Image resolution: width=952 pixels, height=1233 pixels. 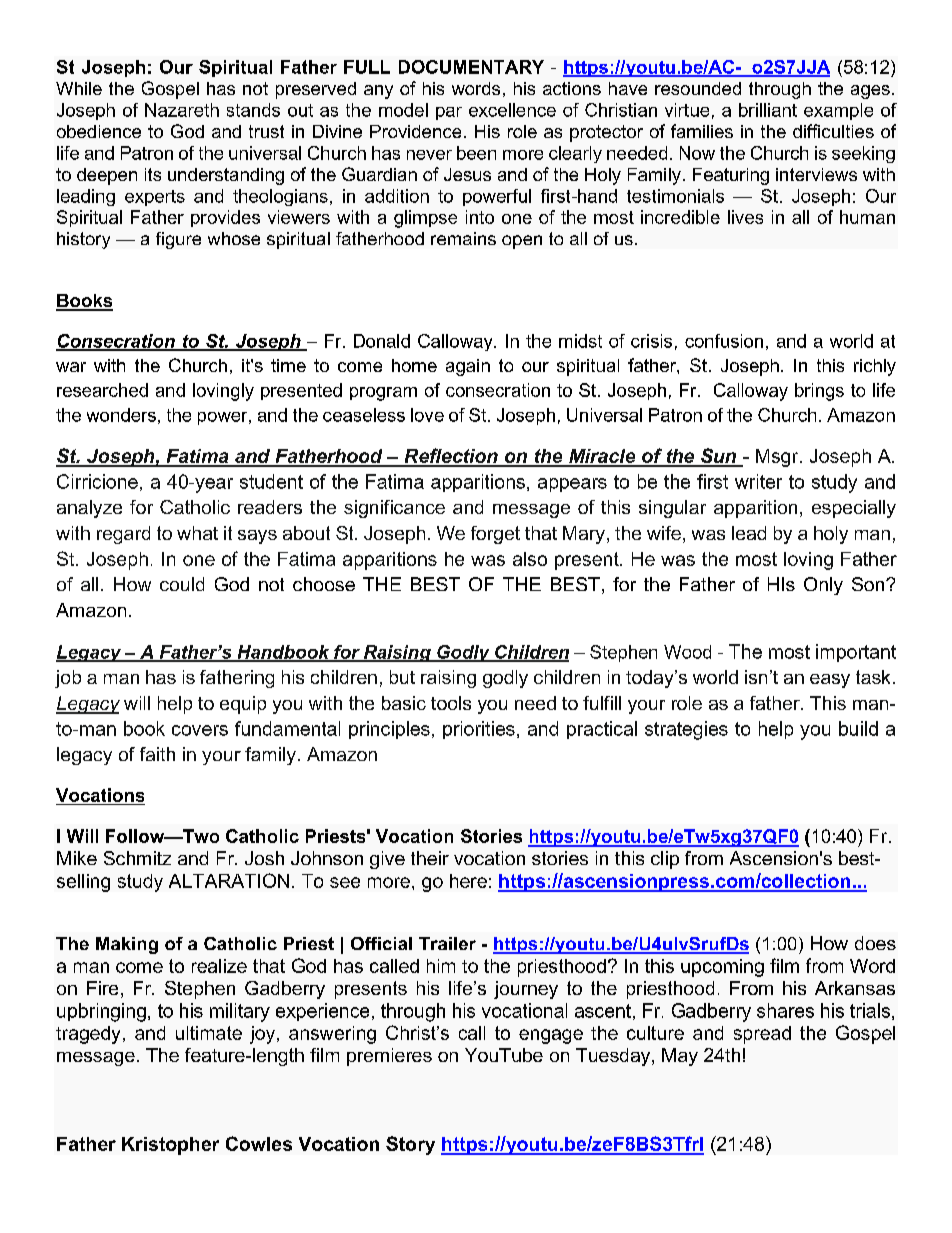 What do you see at coordinates (182, 584) in the screenshot?
I see `could` at bounding box center [182, 584].
